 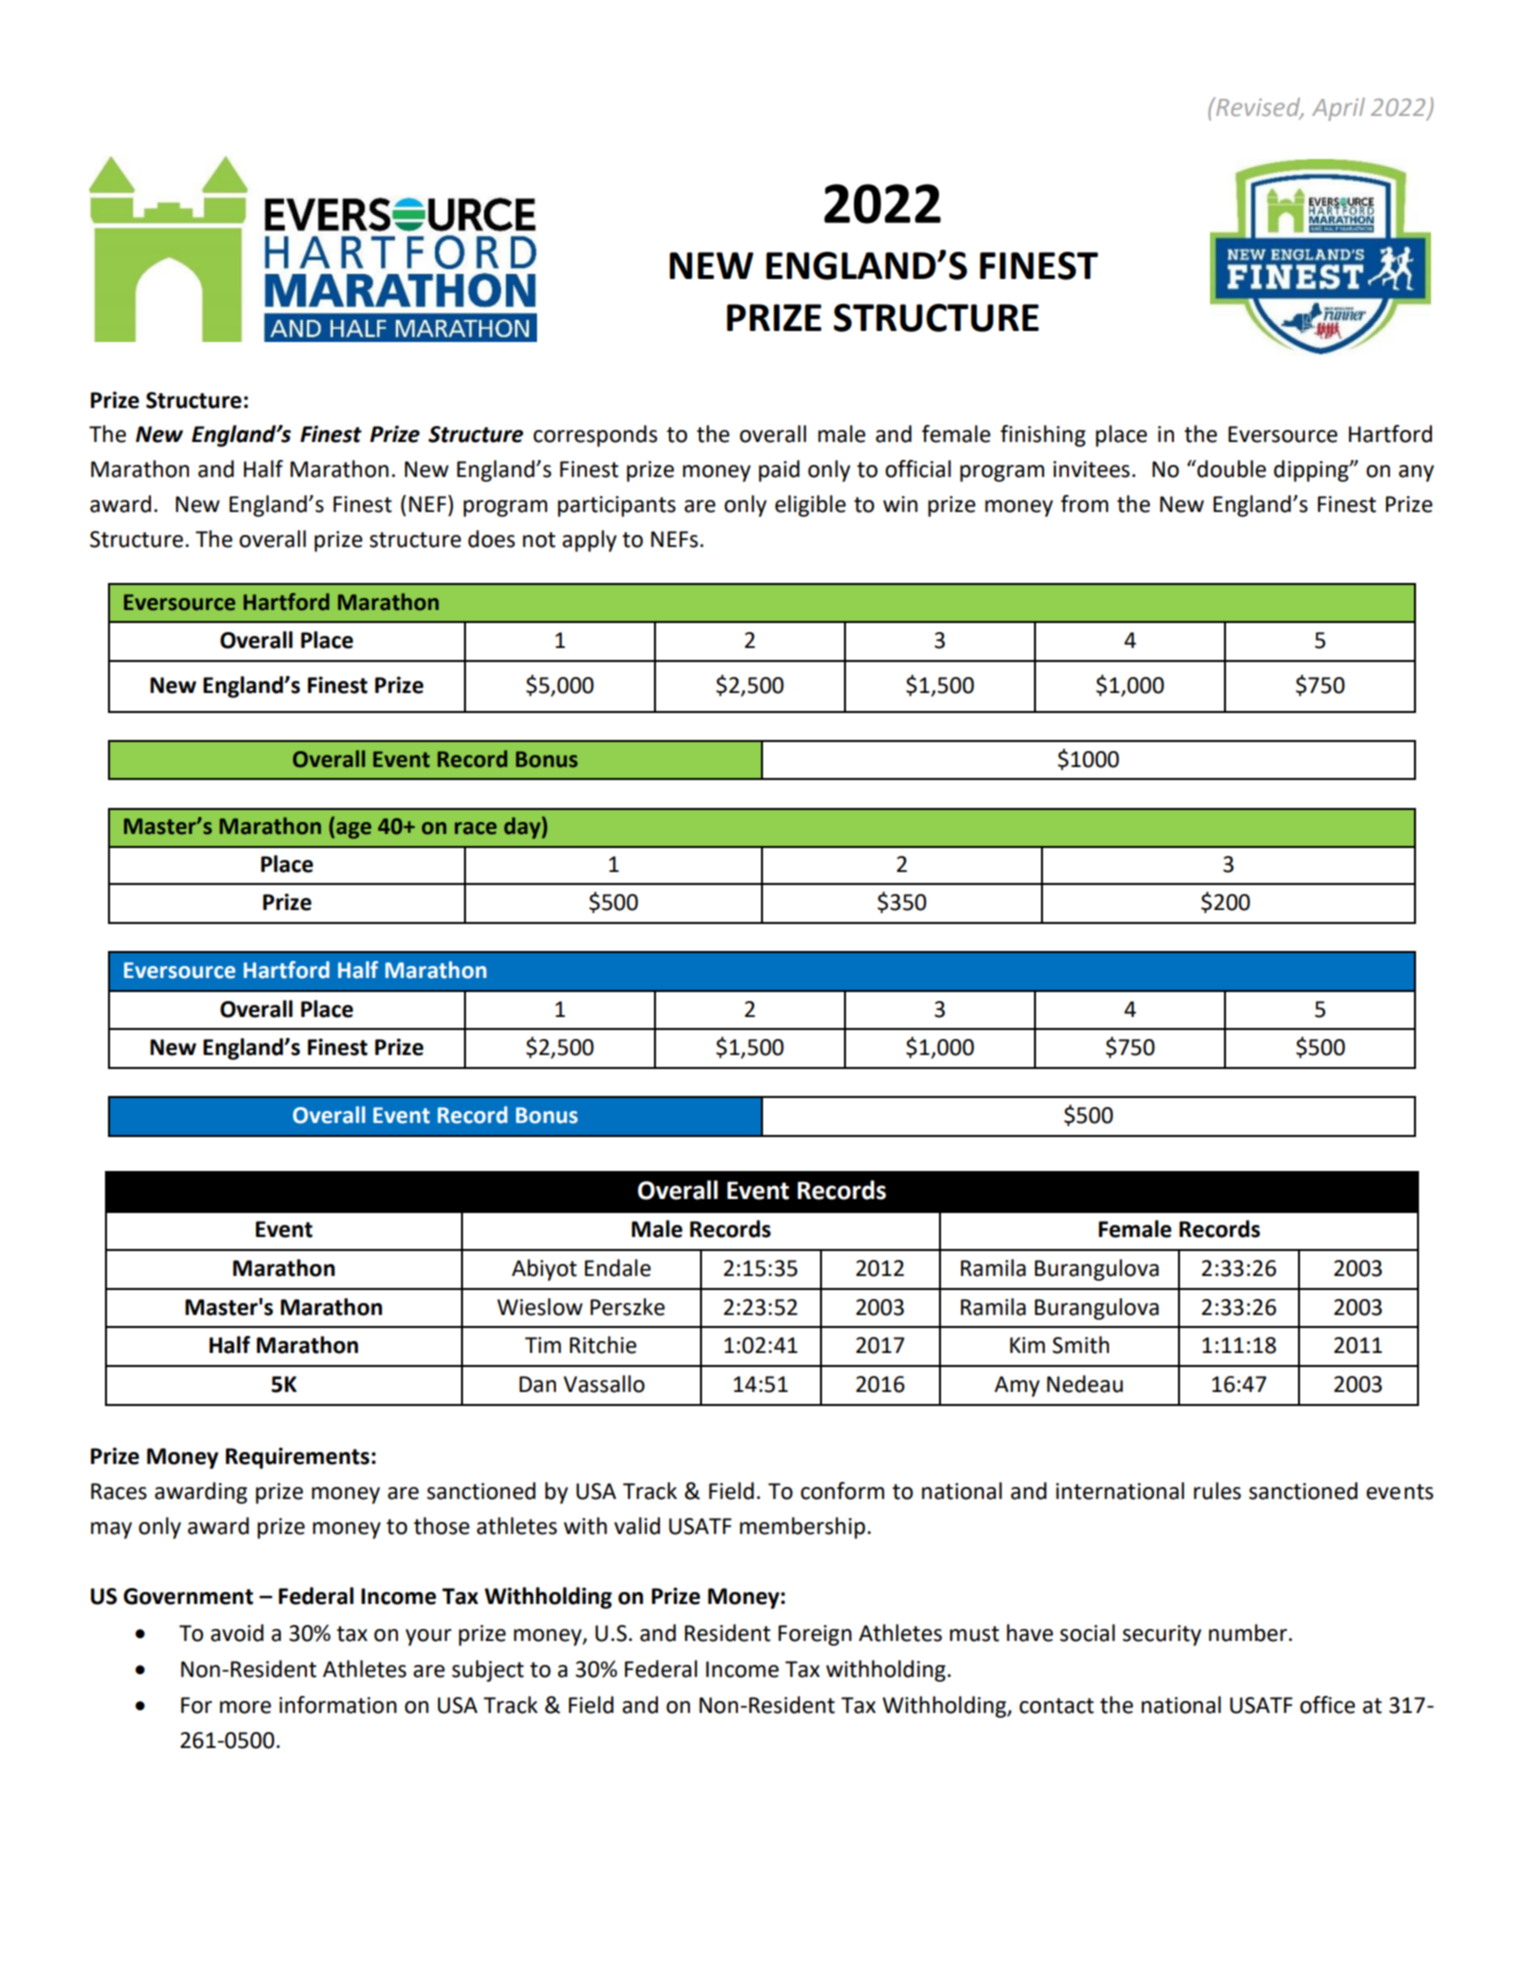 What do you see at coordinates (237, 1633) in the page?
I see `avoid` at bounding box center [237, 1633].
